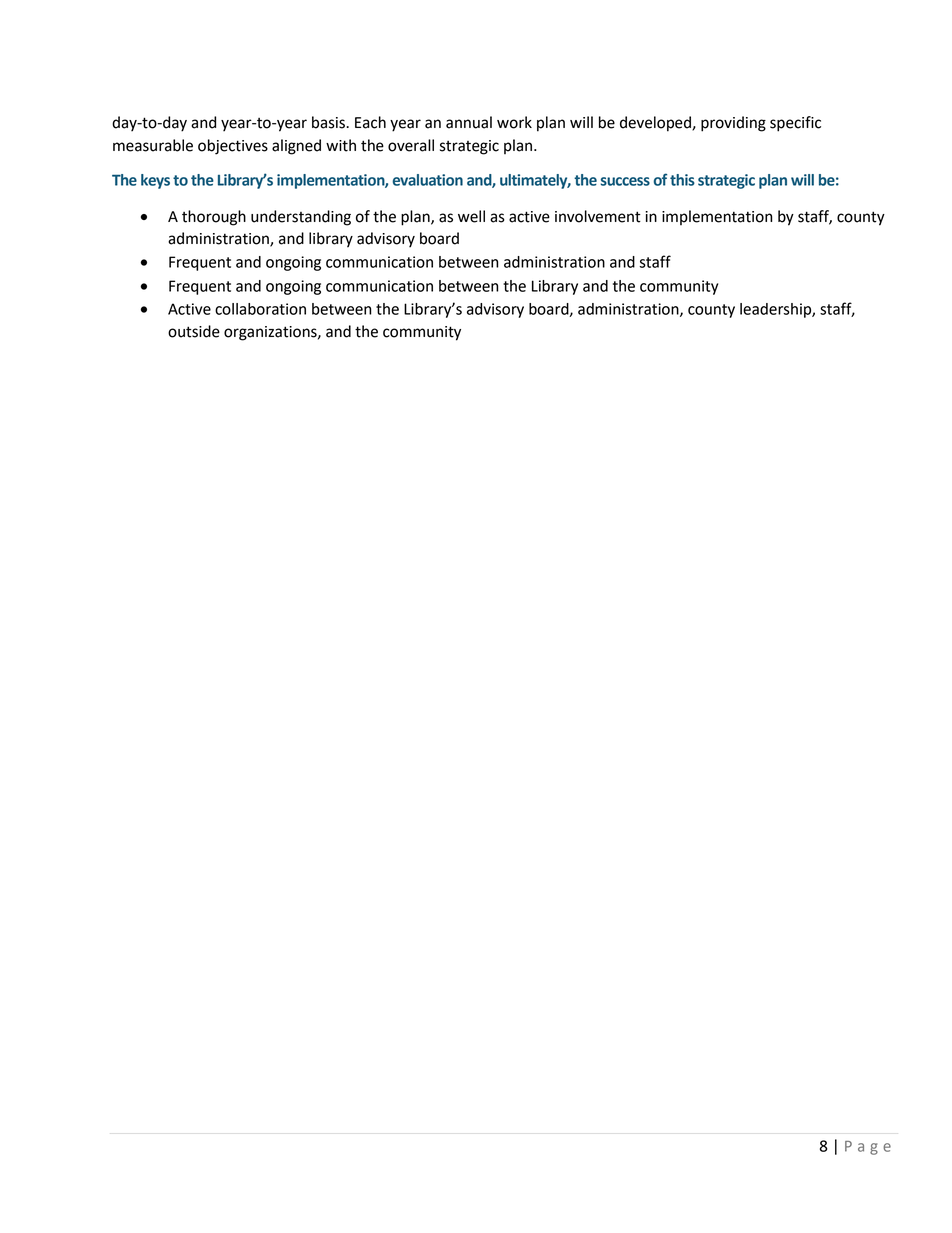 The image size is (952, 1233). What do you see at coordinates (329, 122) in the screenshot?
I see `basis` at bounding box center [329, 122].
